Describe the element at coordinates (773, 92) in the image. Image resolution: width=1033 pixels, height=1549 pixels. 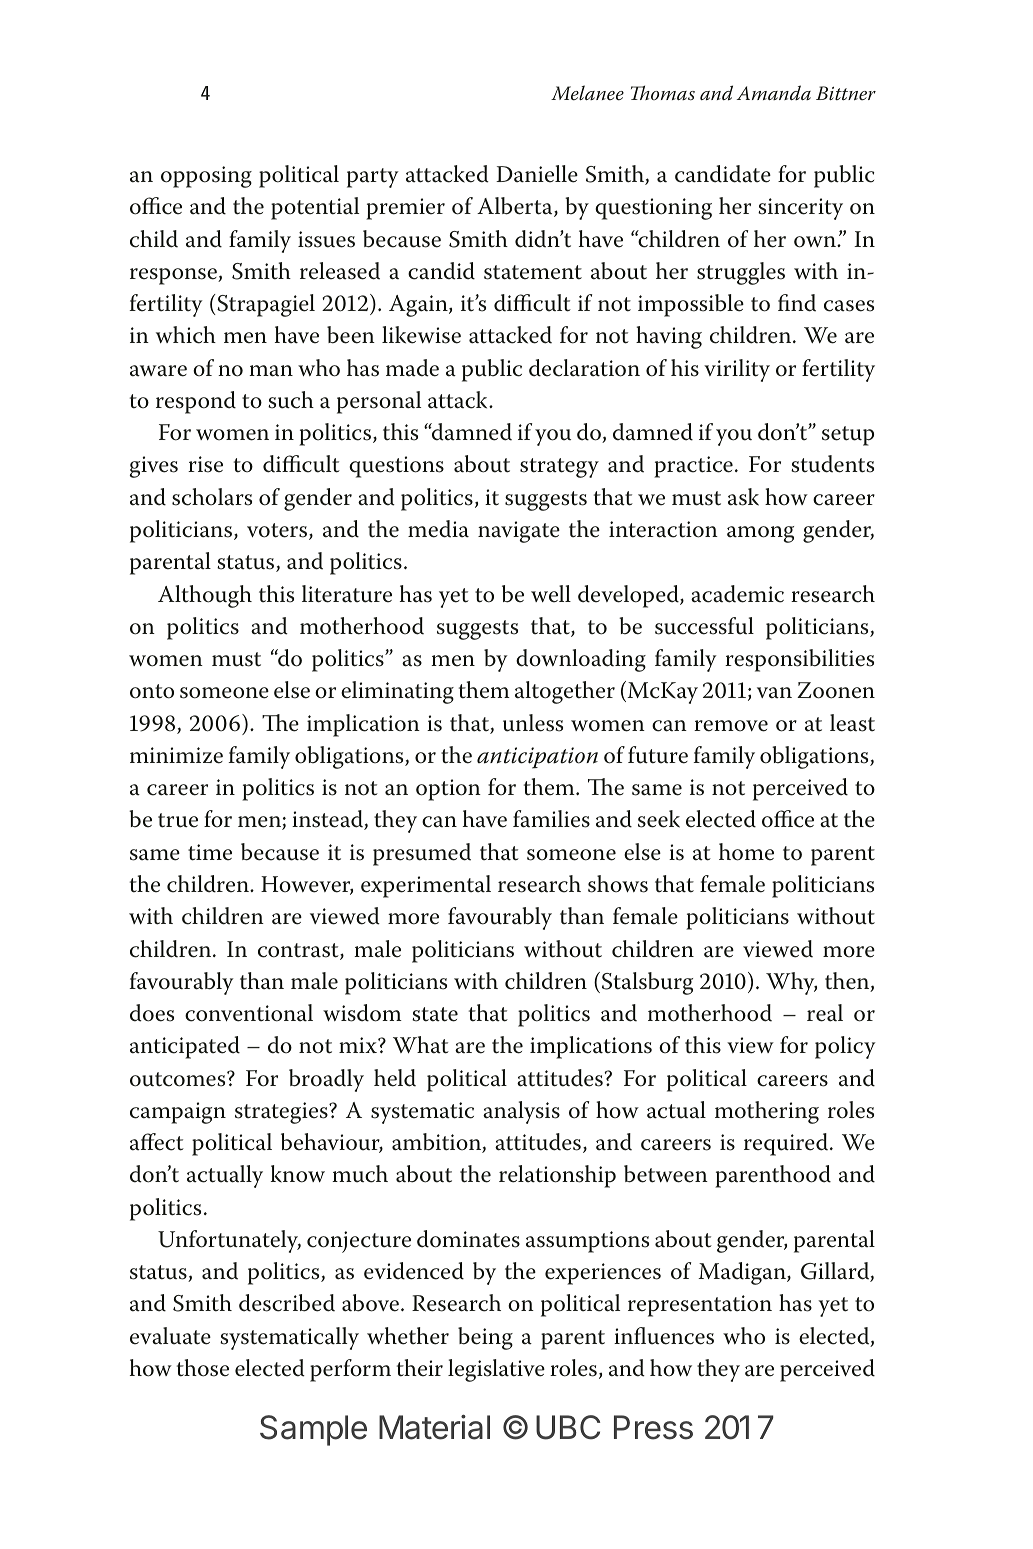
I see `Amanda` at that location.
